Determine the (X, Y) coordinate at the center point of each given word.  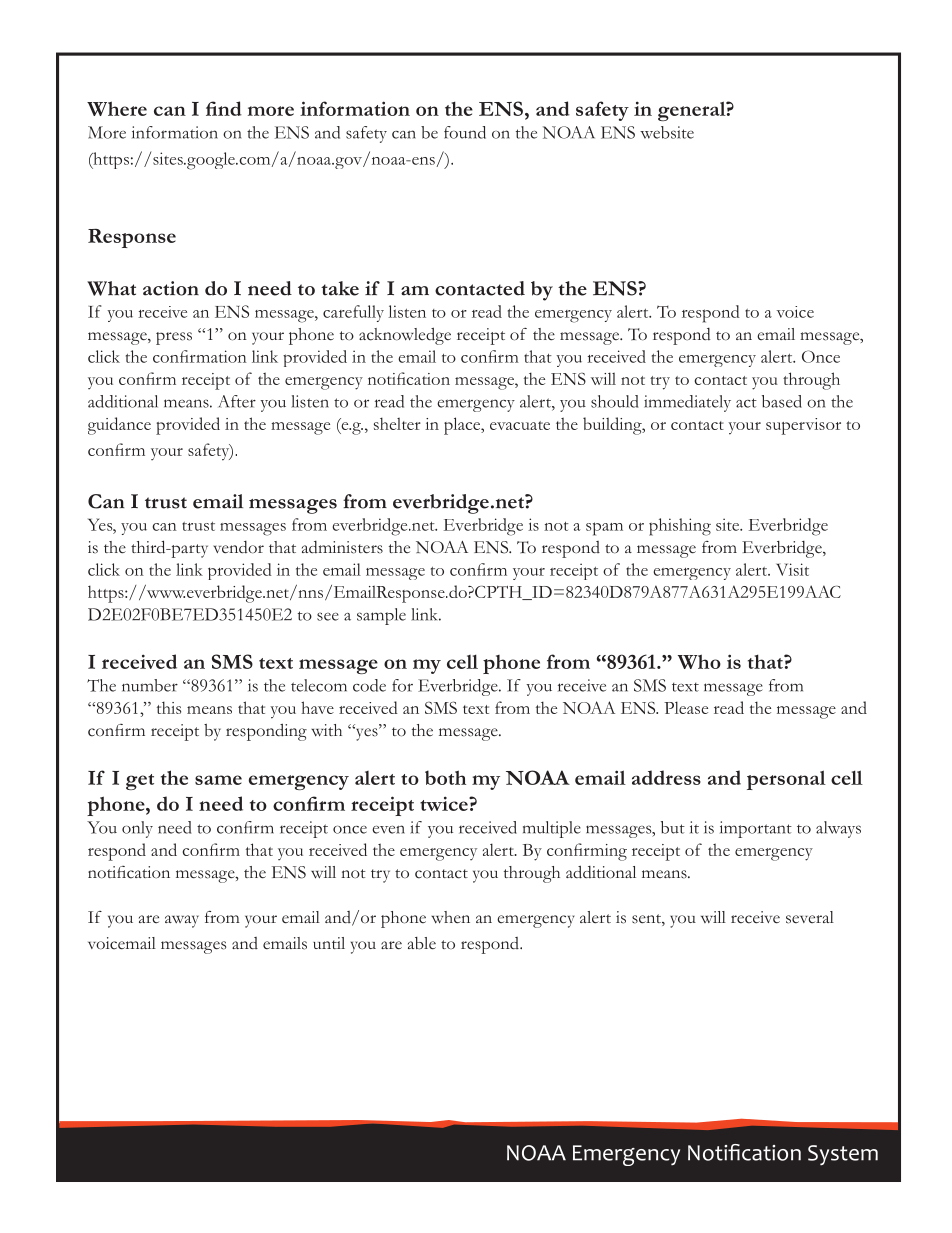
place (463, 426)
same (218, 780)
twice (445, 803)
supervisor (803, 426)
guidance (119, 426)
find (224, 108)
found (465, 132)
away (182, 921)
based (782, 401)
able (422, 943)
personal (786, 780)
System (843, 1155)
